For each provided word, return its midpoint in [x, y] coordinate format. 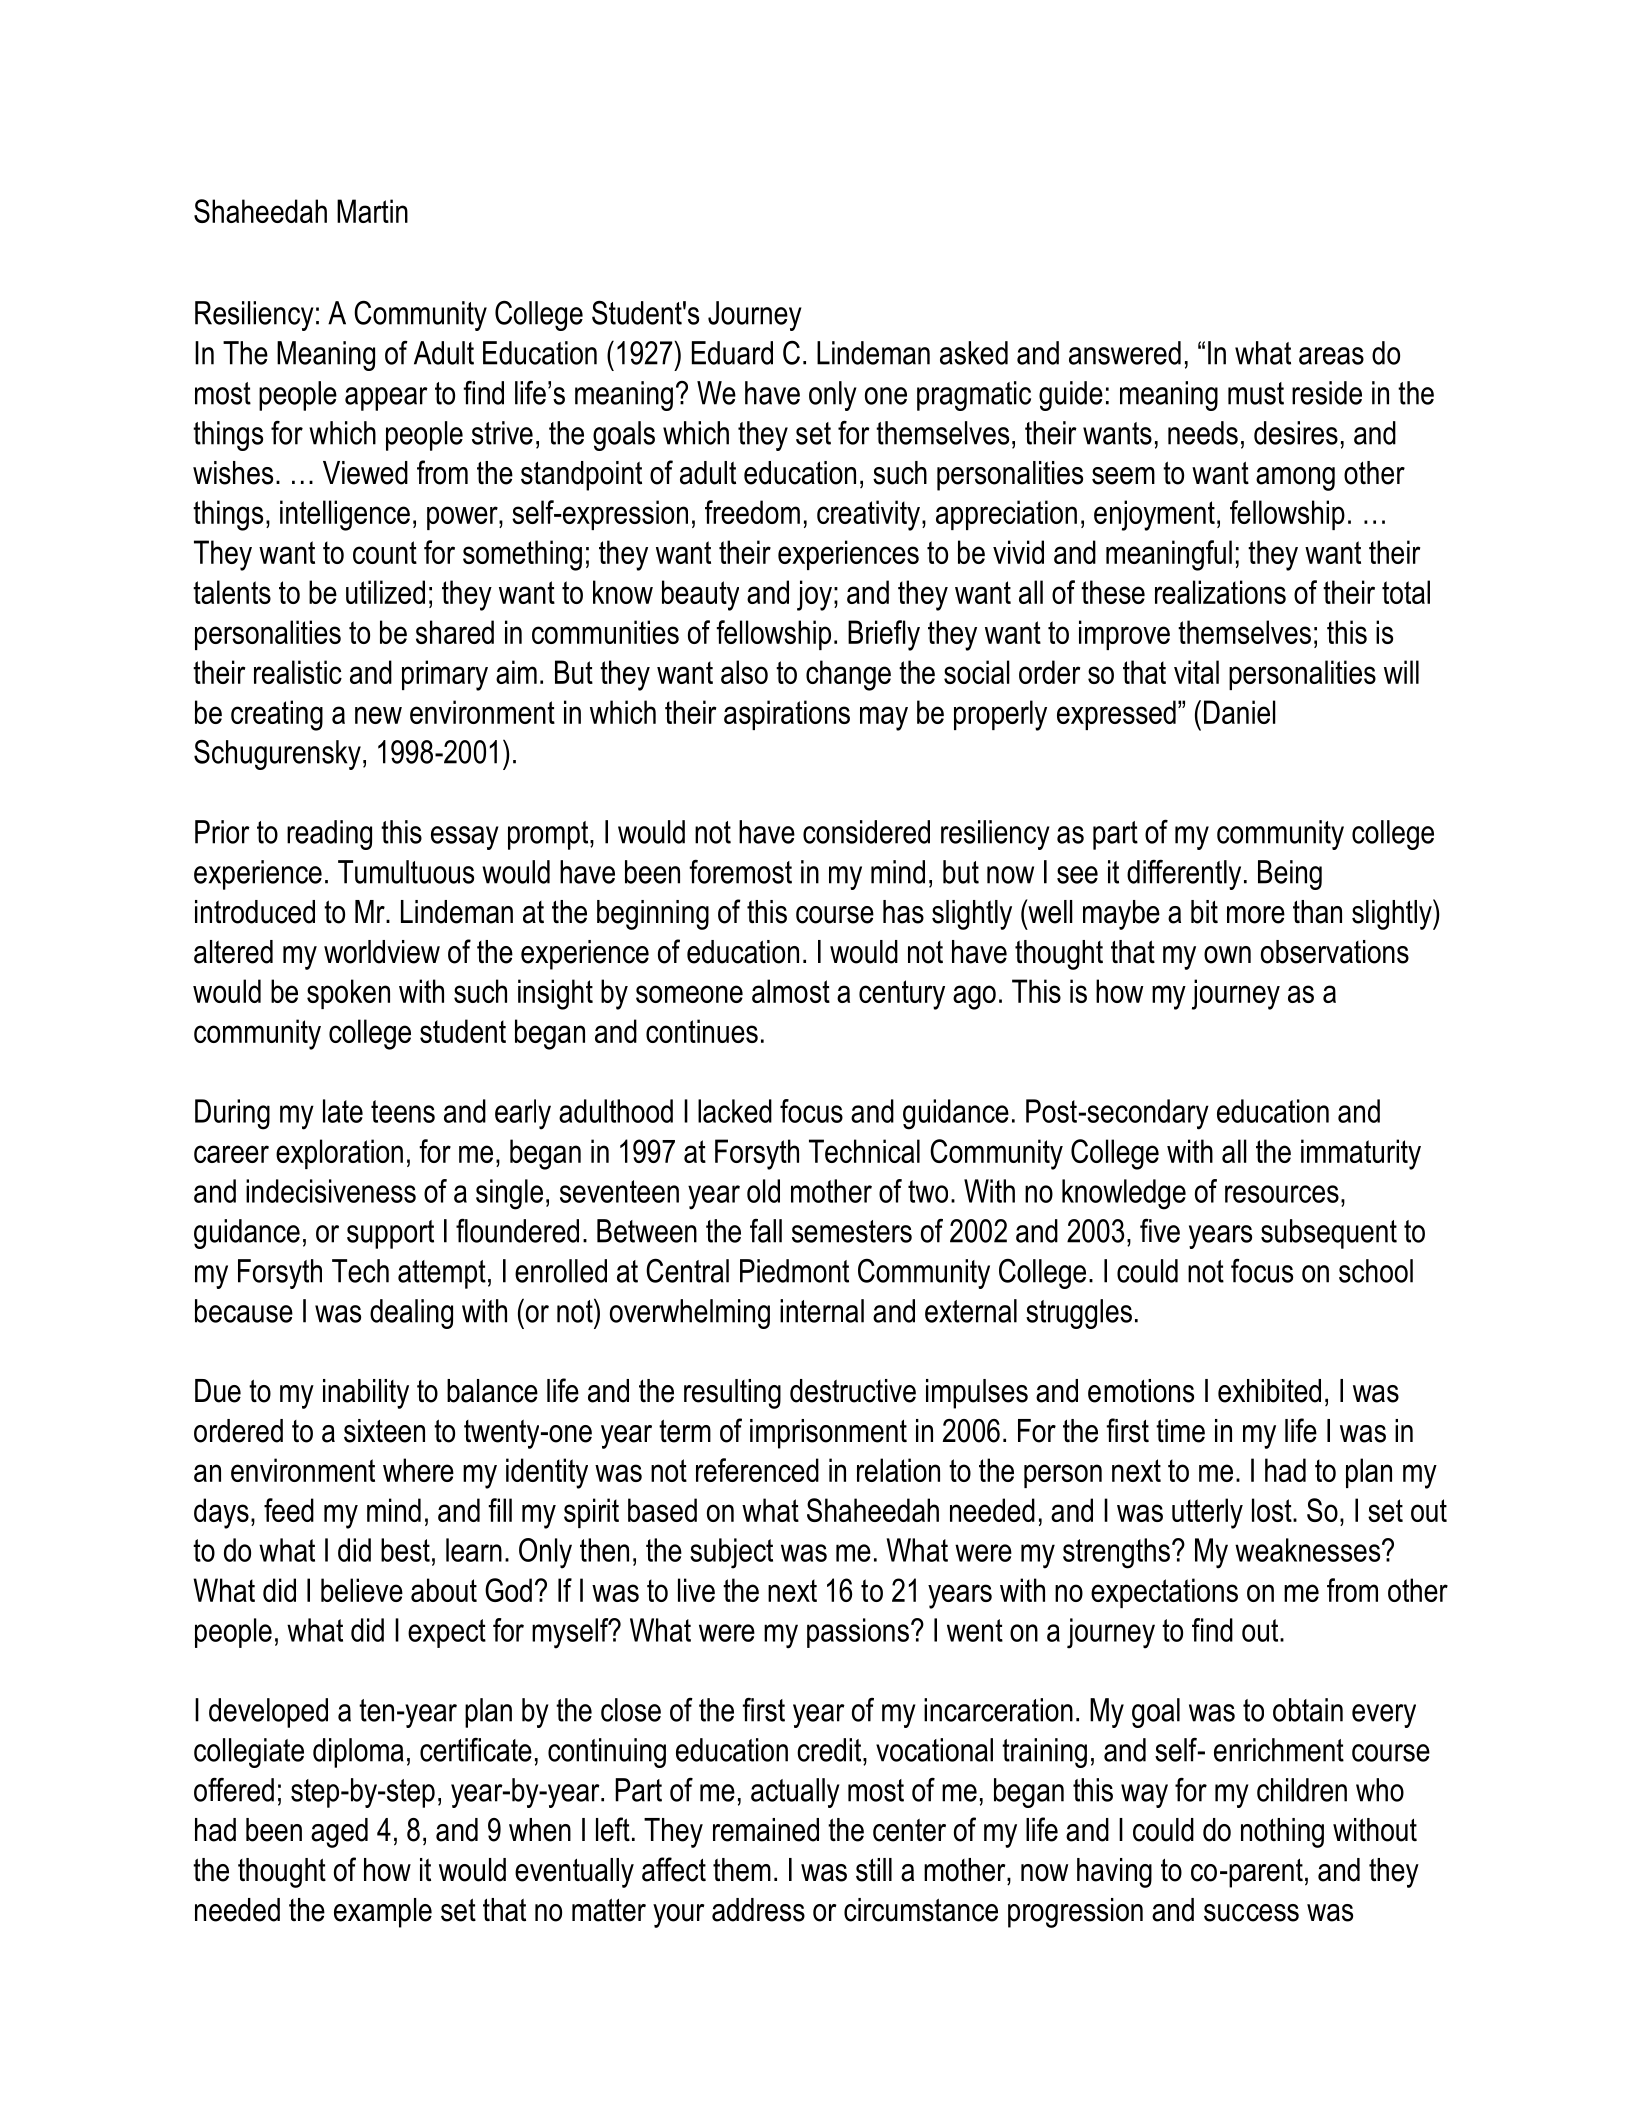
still [874, 1870]
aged [339, 1833]
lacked [735, 1111]
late [343, 1111]
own [1227, 955]
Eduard [732, 353]
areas [1331, 356]
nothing [1282, 1833]
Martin [372, 211]
